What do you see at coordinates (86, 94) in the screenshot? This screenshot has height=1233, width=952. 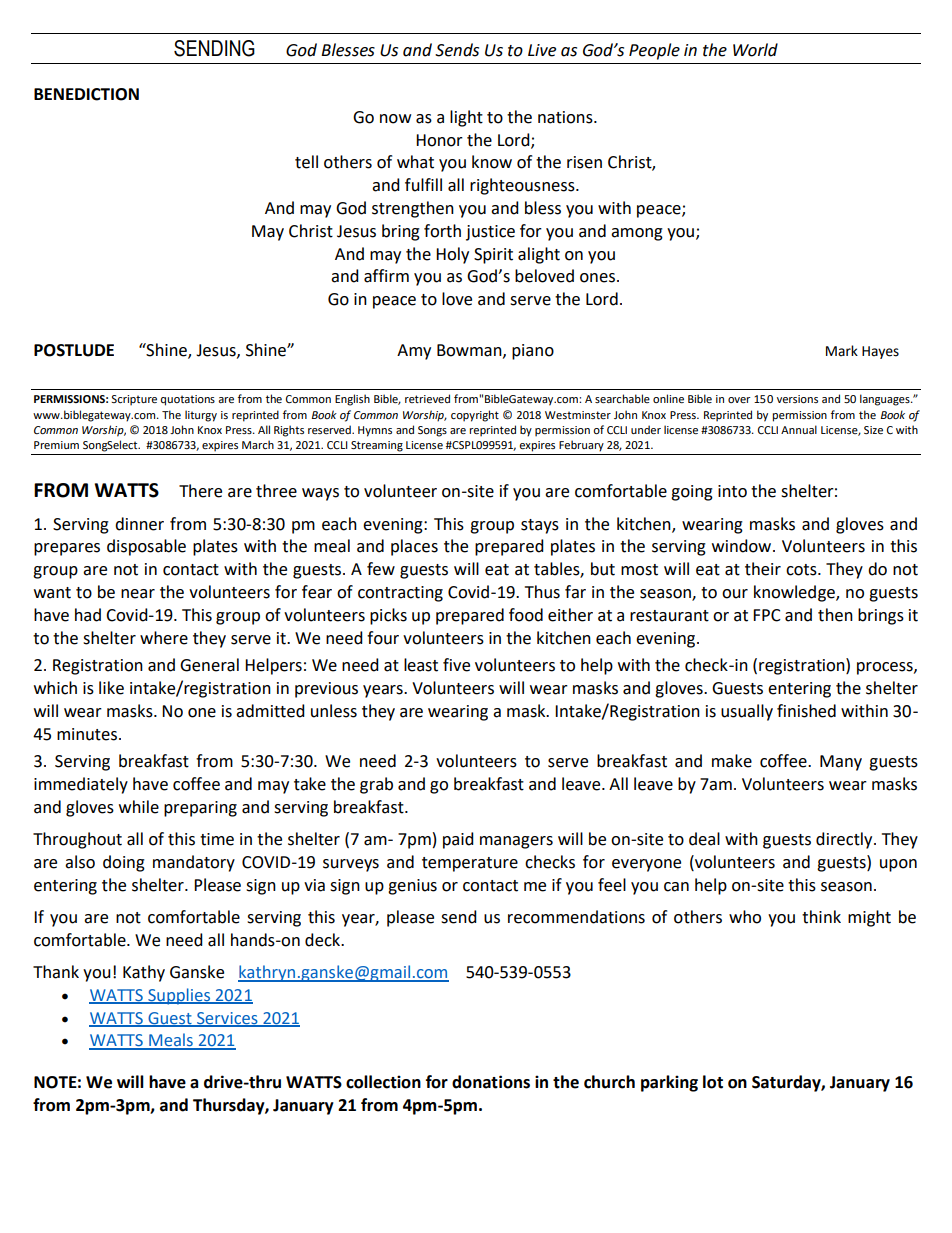 I see `BENEDICTION` at bounding box center [86, 94].
